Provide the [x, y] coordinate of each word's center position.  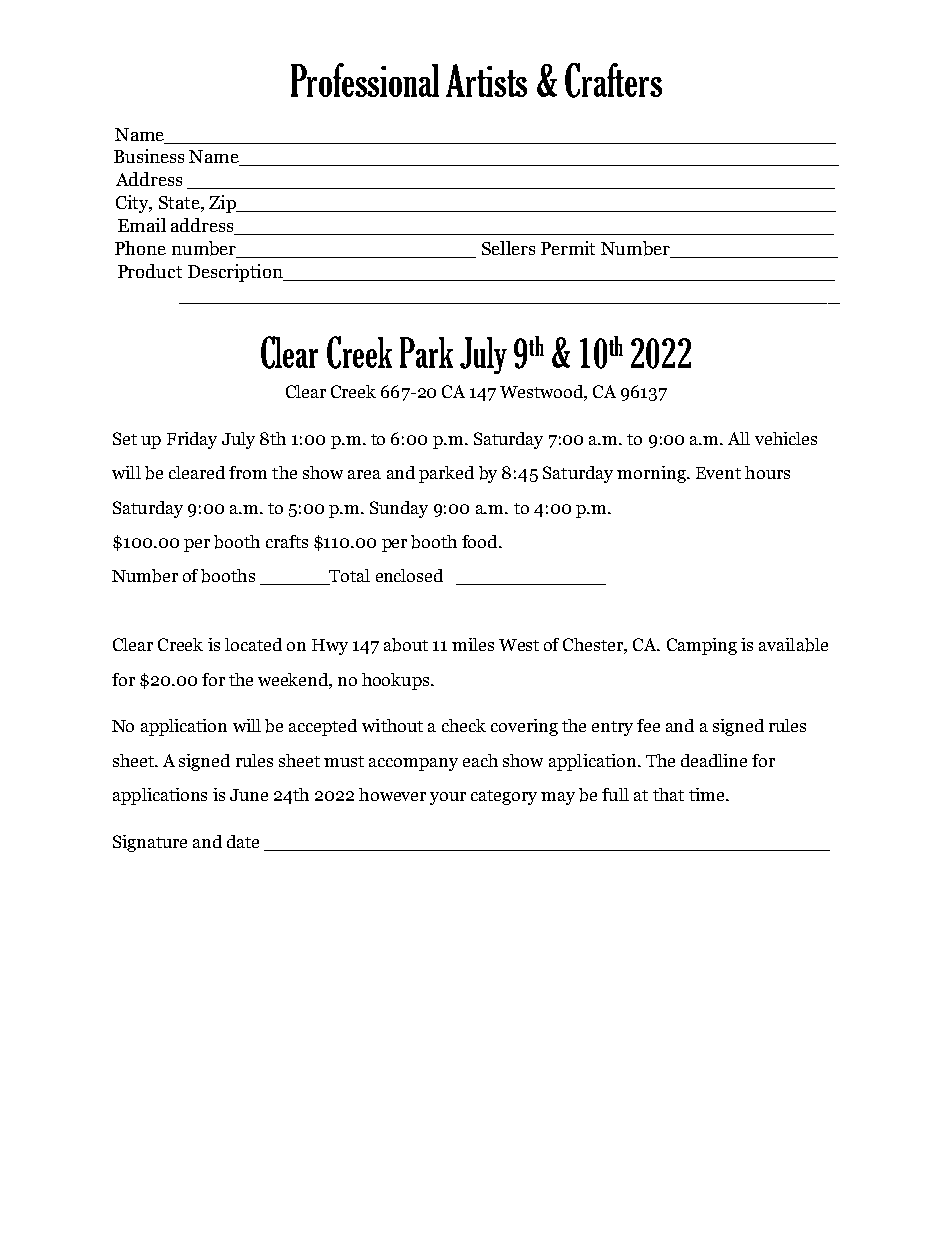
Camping [702, 646]
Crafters [613, 80]
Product [150, 271]
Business [149, 156]
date [243, 841]
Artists [486, 80]
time [708, 794]
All [739, 438]
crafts [287, 541]
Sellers [508, 248]
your [448, 798]
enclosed [409, 575]
